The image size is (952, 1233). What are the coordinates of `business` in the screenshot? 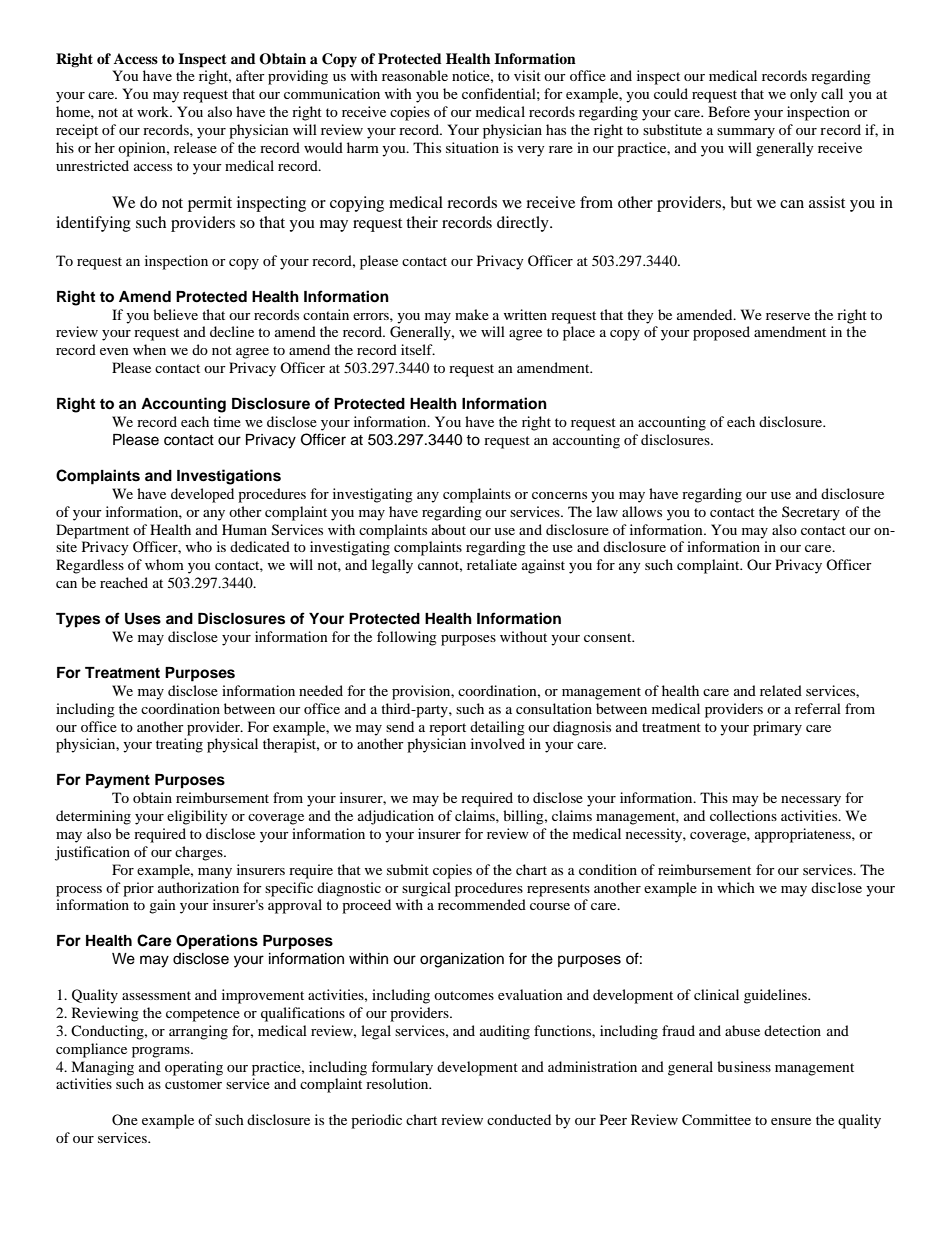 It's located at (744, 1066).
